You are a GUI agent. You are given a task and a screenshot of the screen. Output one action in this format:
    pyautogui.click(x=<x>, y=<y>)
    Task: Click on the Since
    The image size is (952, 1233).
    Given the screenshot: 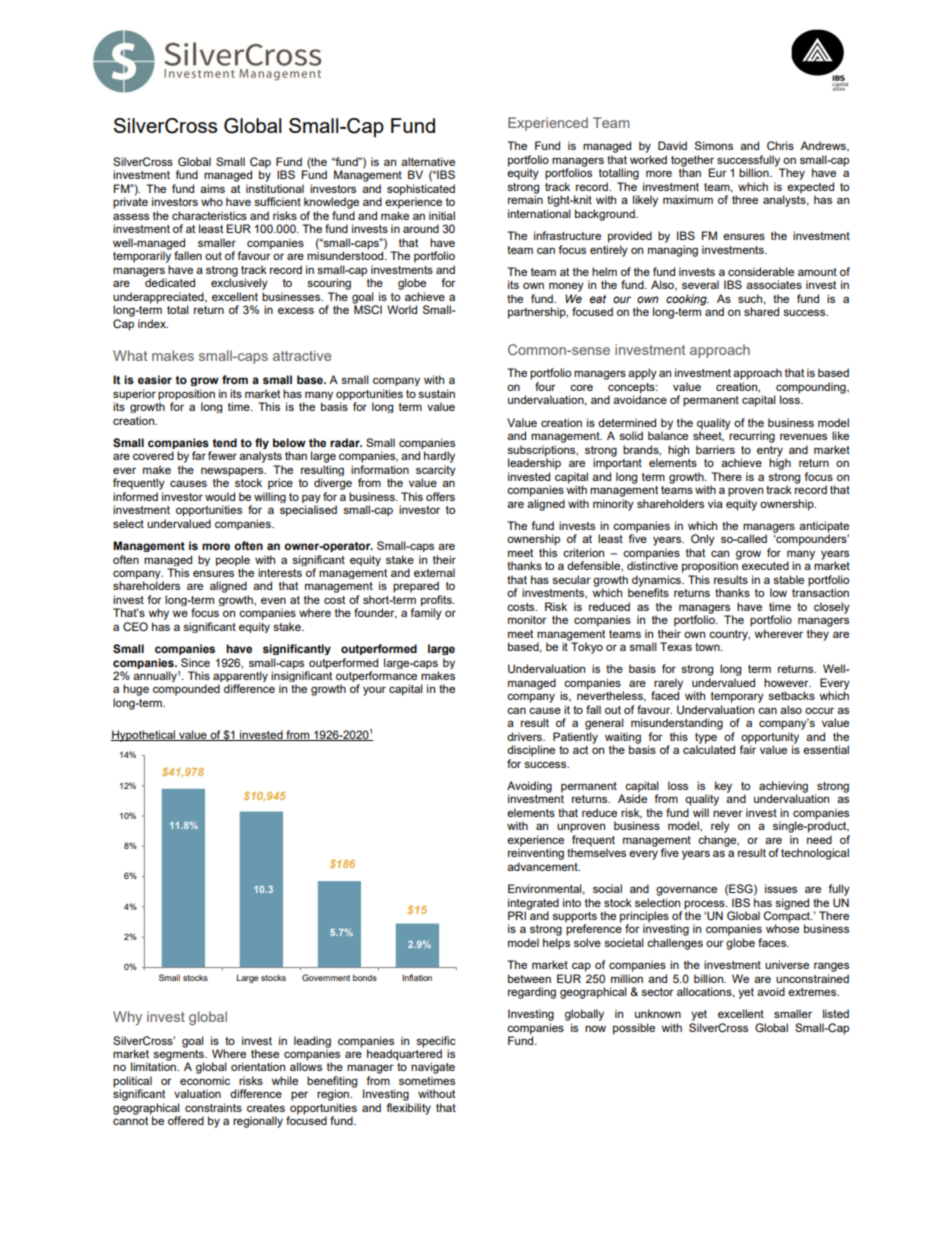 What is the action you would take?
    pyautogui.click(x=195, y=662)
